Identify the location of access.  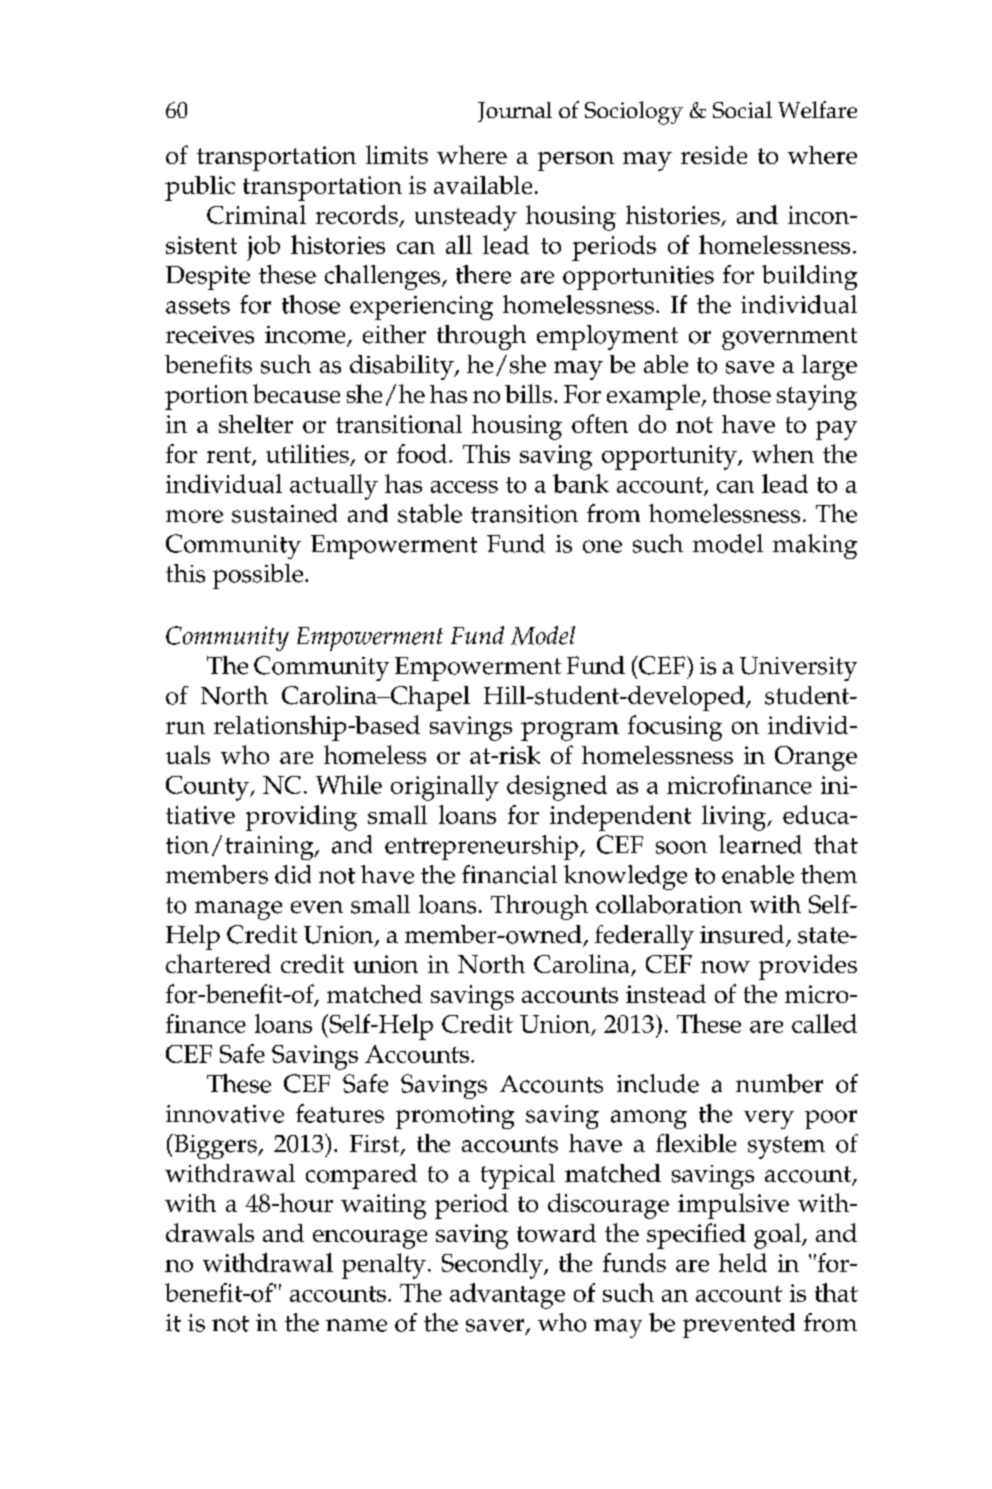
(464, 487).
